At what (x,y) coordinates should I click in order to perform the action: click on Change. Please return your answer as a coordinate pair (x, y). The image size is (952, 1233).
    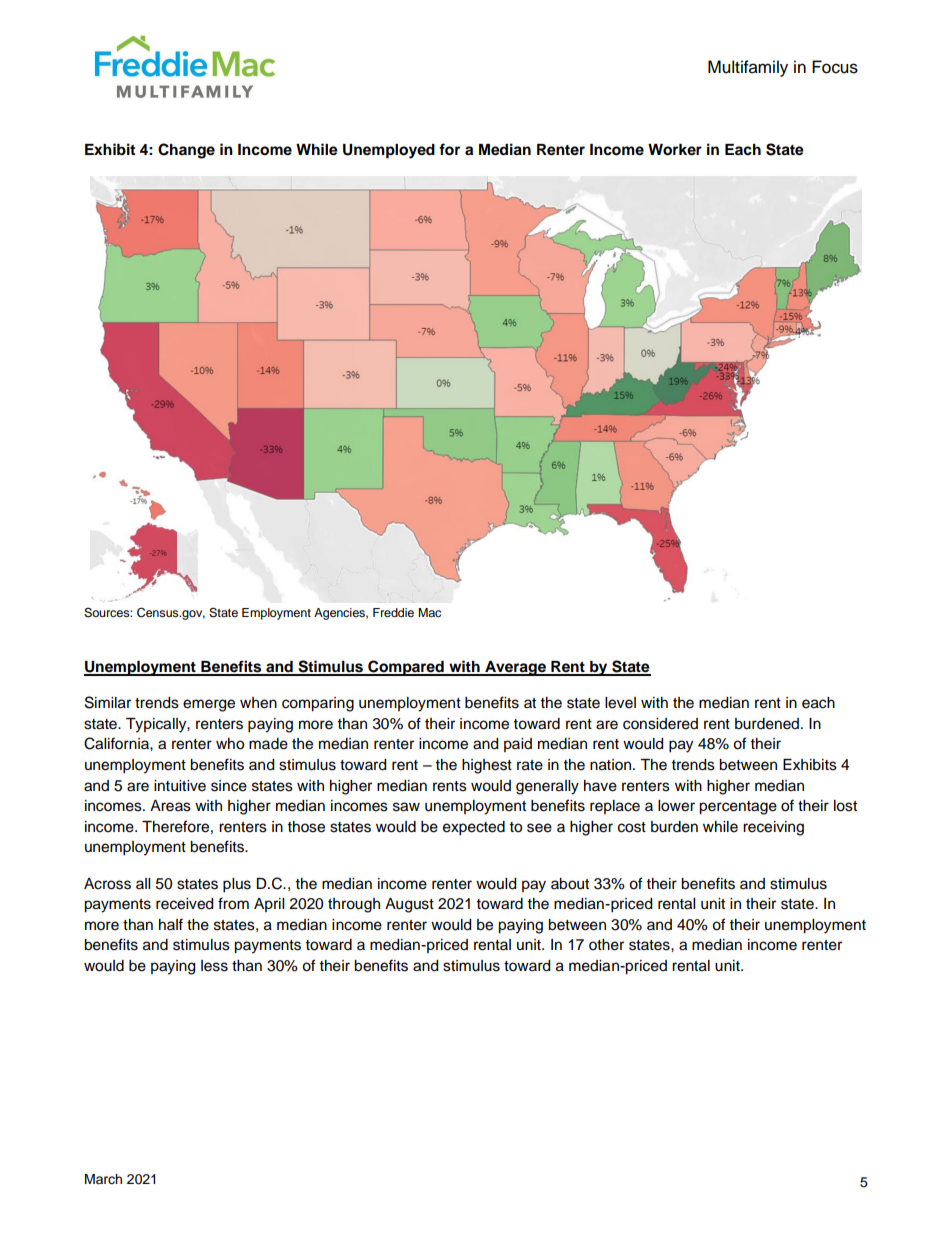
    Looking at the image, I should click on (186, 151).
